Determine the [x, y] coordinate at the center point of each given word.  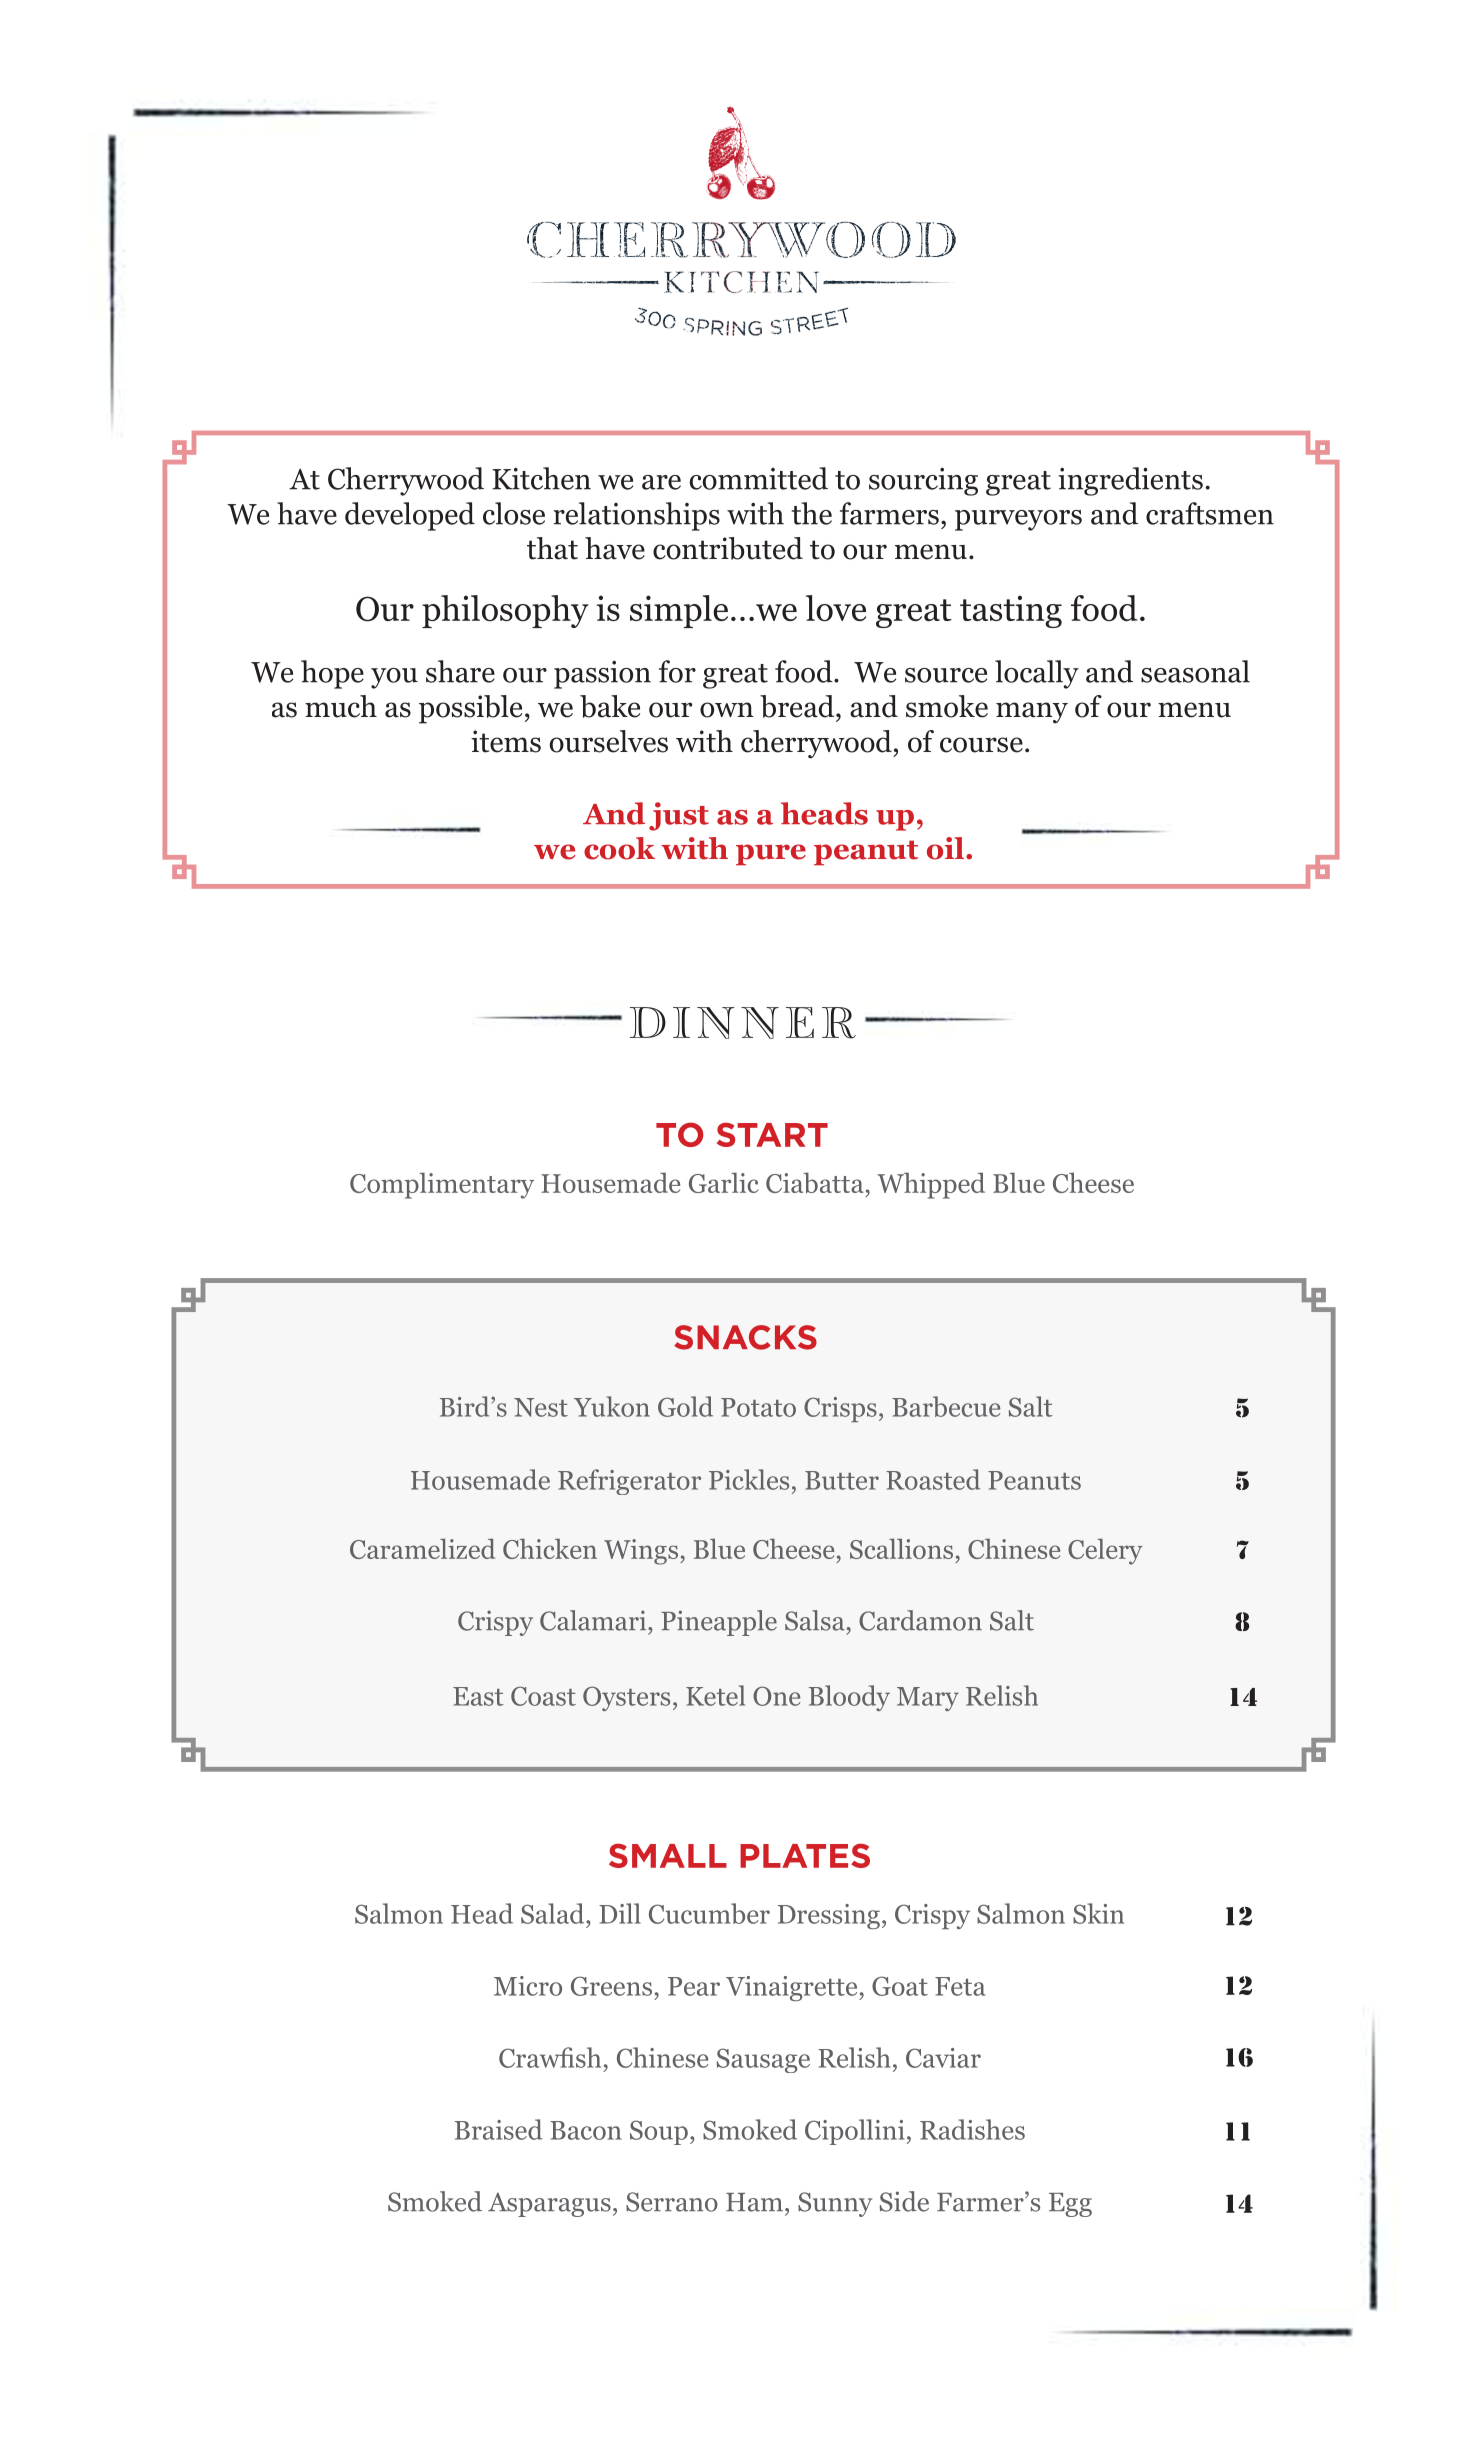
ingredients [1130, 481]
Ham [756, 2202]
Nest [541, 1407]
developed [410, 516]
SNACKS [745, 1337]
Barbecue [946, 1406]
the [811, 513]
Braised [498, 2129]
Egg [1070, 2205]
